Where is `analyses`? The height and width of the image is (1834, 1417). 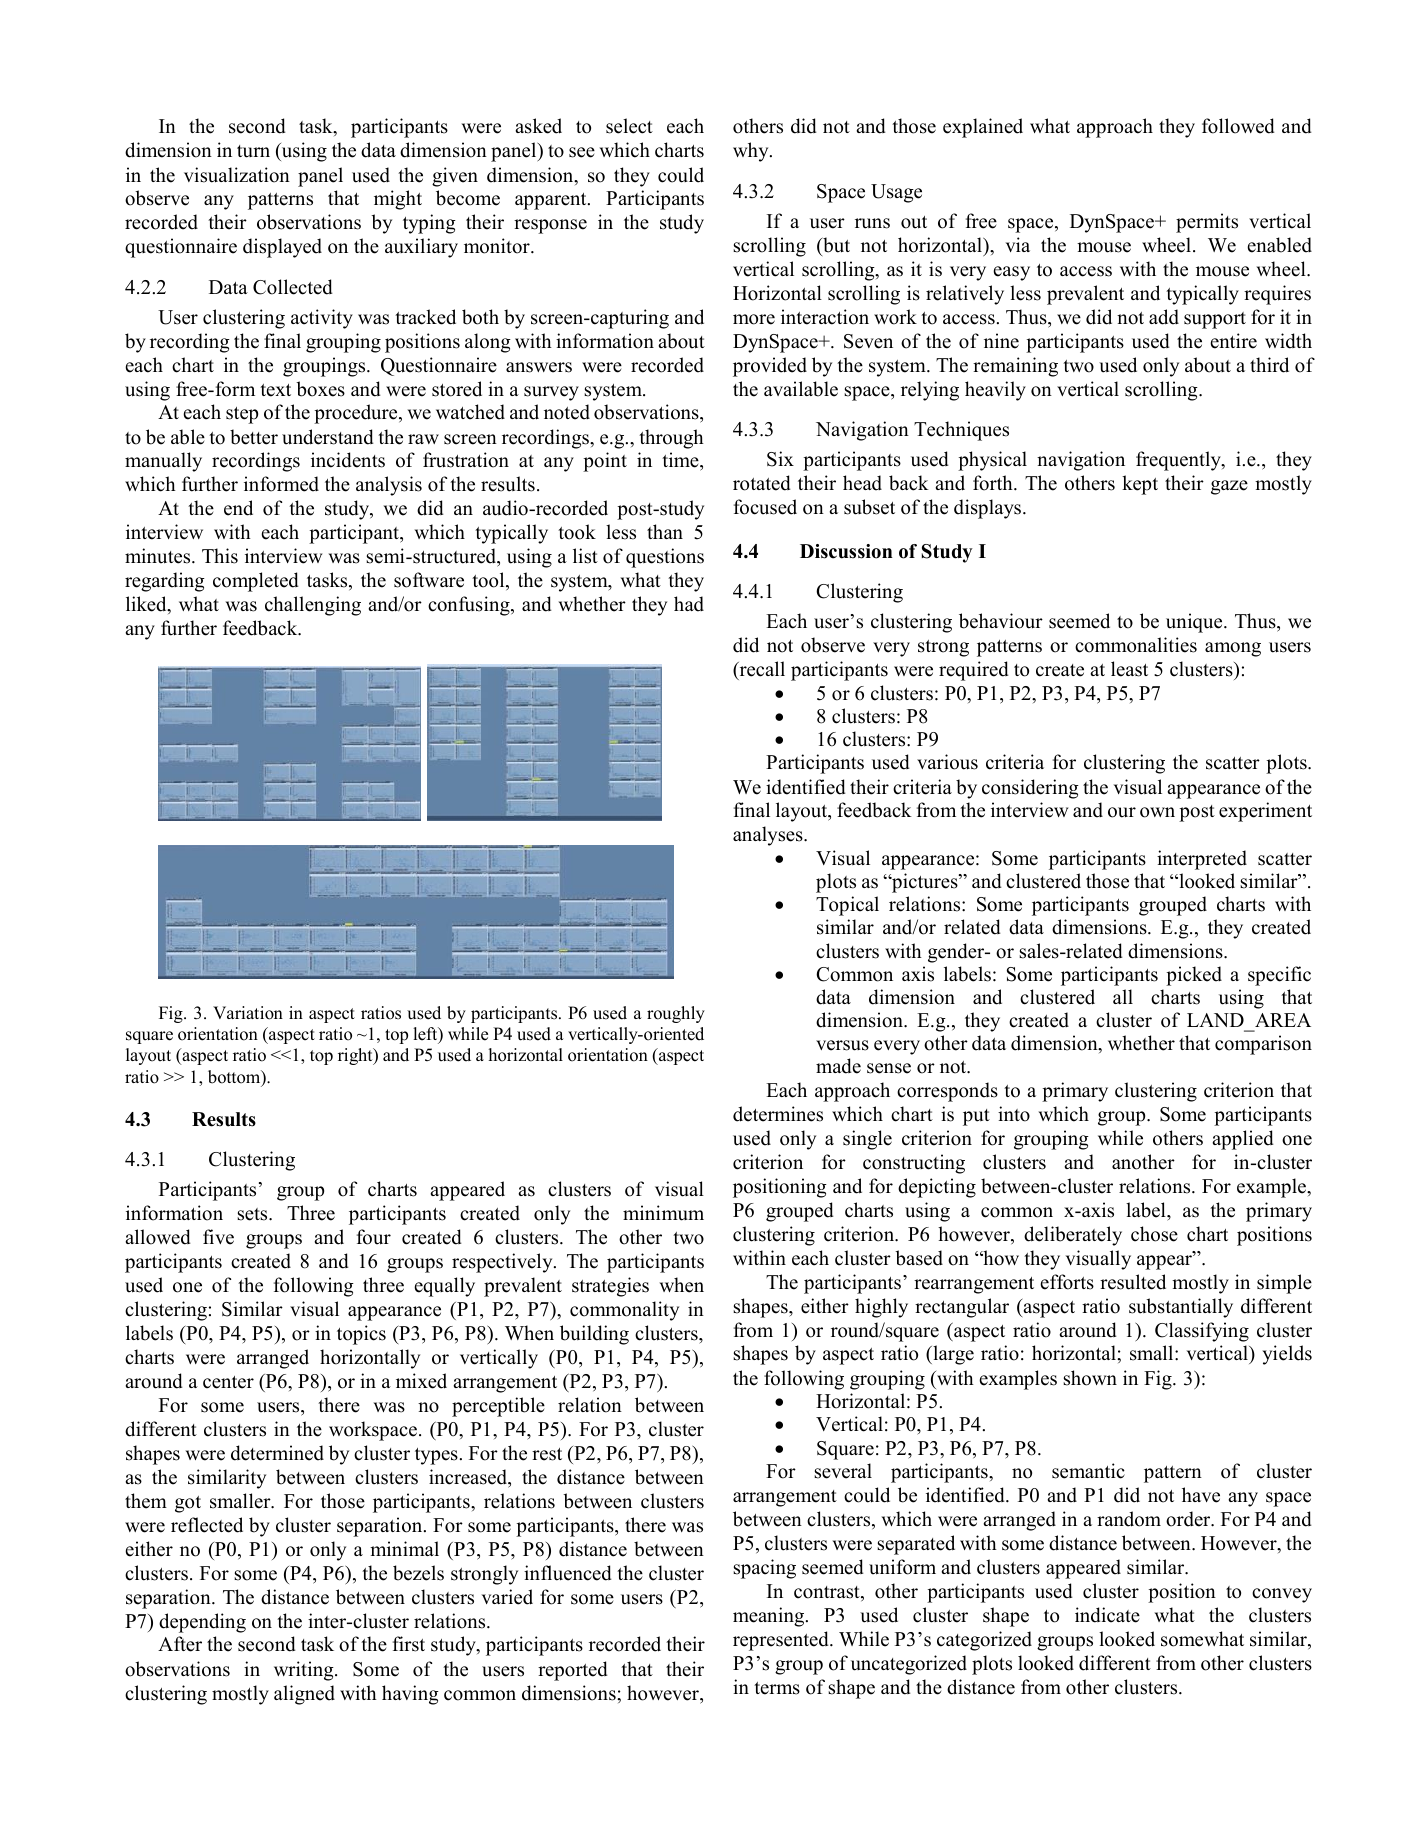 analyses is located at coordinates (769, 836).
